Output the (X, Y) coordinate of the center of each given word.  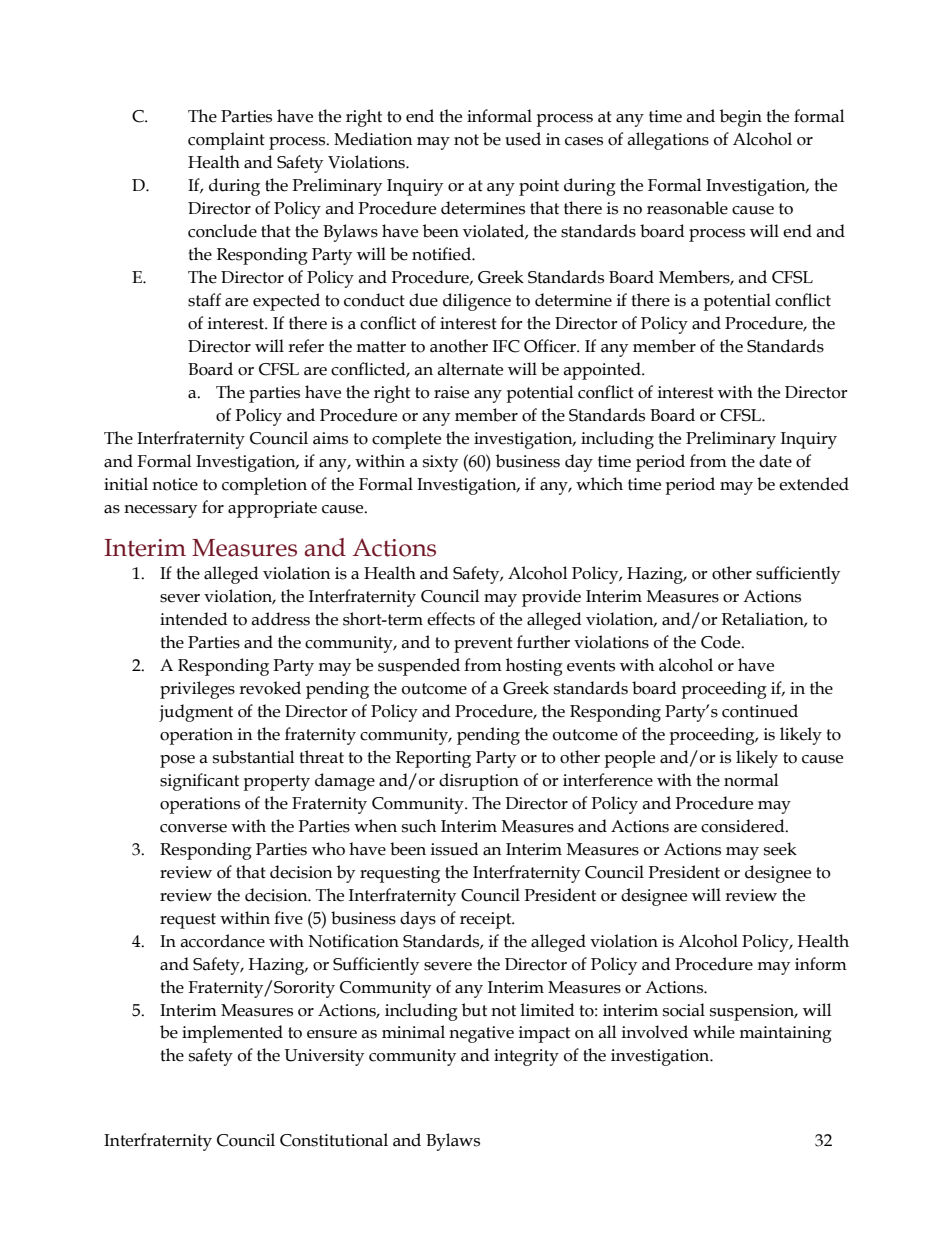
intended (194, 619)
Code (722, 642)
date (775, 461)
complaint (226, 141)
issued (455, 849)
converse (193, 828)
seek (780, 849)
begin (741, 118)
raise (451, 392)
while (714, 1032)
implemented (232, 1034)
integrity (526, 1057)
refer (306, 346)
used (523, 139)
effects (451, 619)
